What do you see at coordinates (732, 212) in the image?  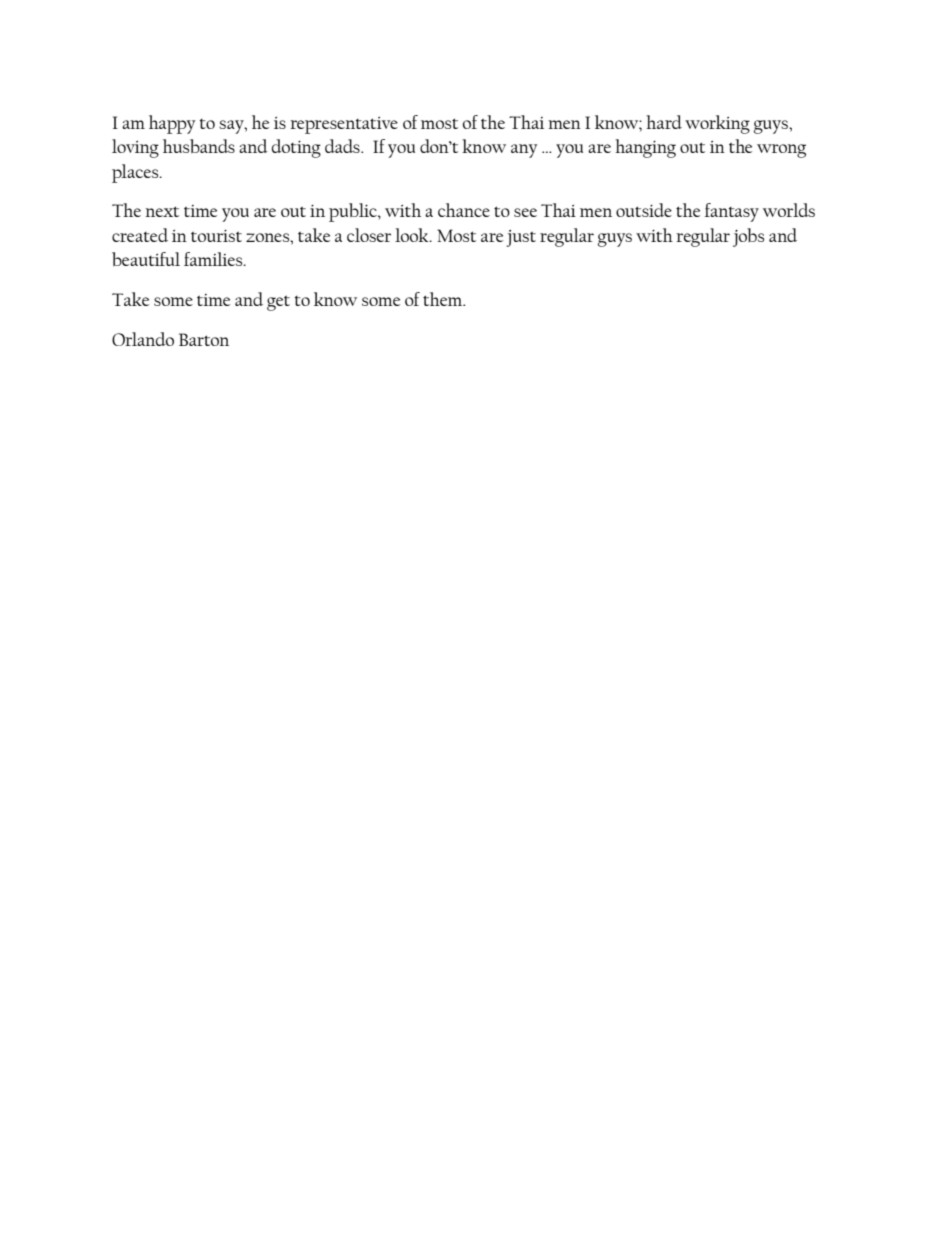 I see `fantasy` at bounding box center [732, 212].
